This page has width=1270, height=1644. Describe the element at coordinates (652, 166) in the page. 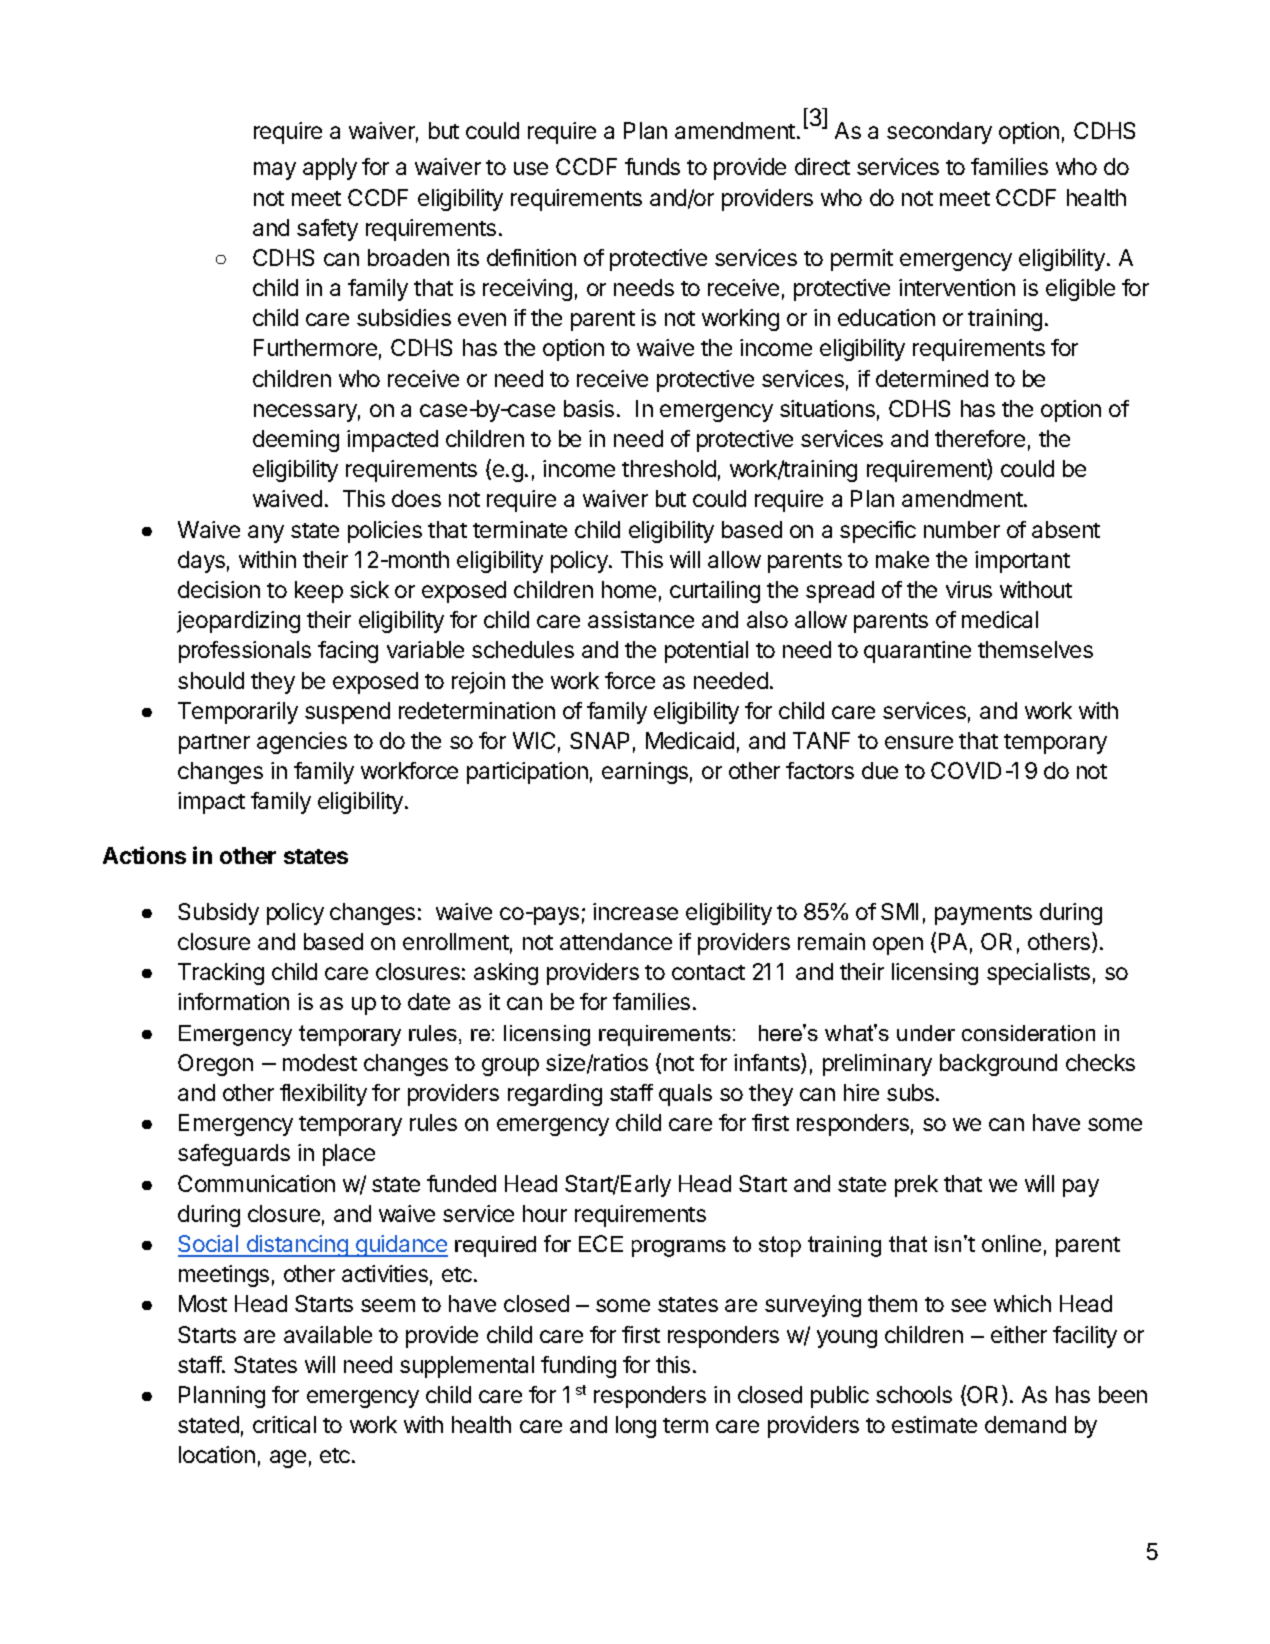

I see `funds` at that location.
